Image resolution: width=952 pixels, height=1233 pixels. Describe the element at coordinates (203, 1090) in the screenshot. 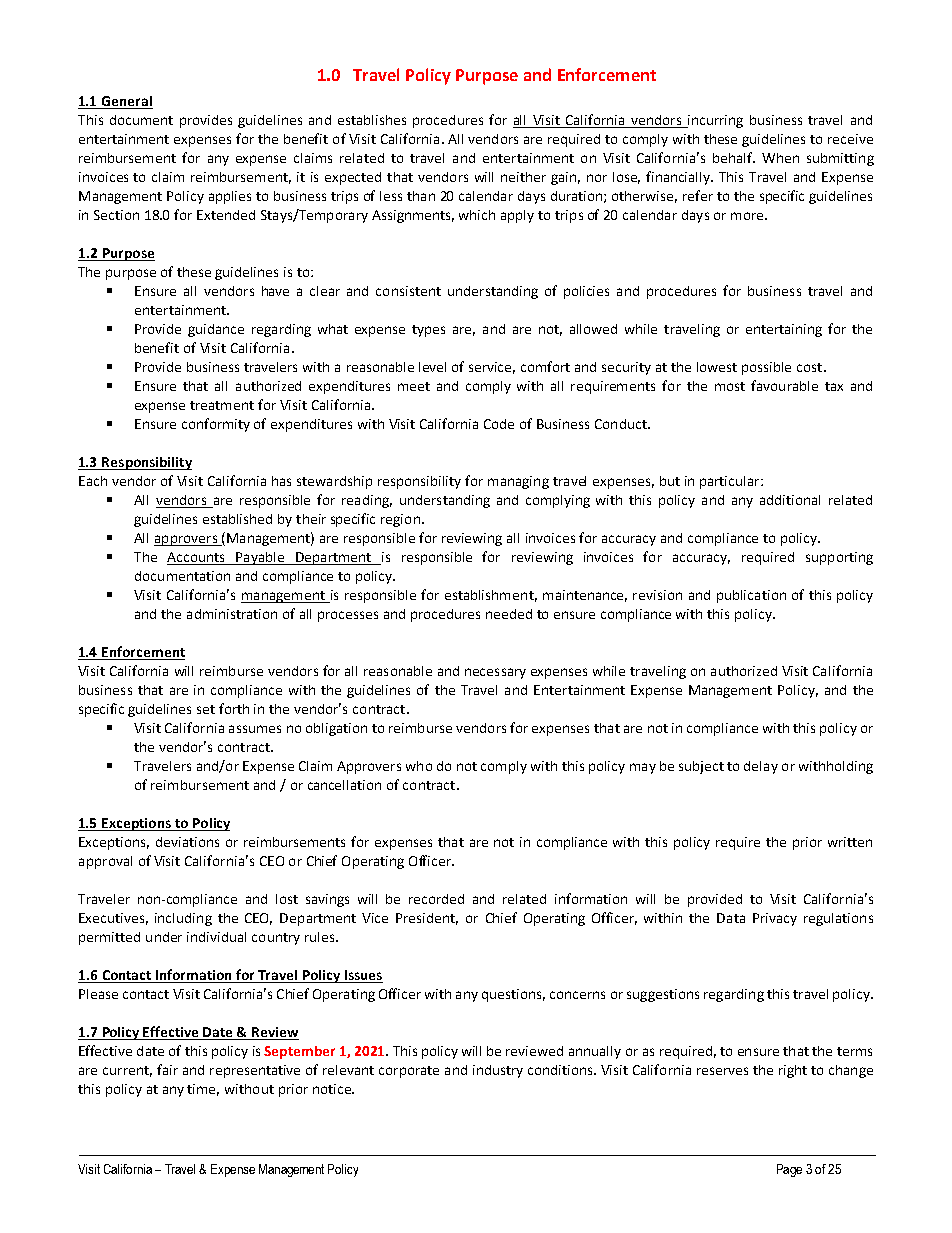

I see `time` at that location.
